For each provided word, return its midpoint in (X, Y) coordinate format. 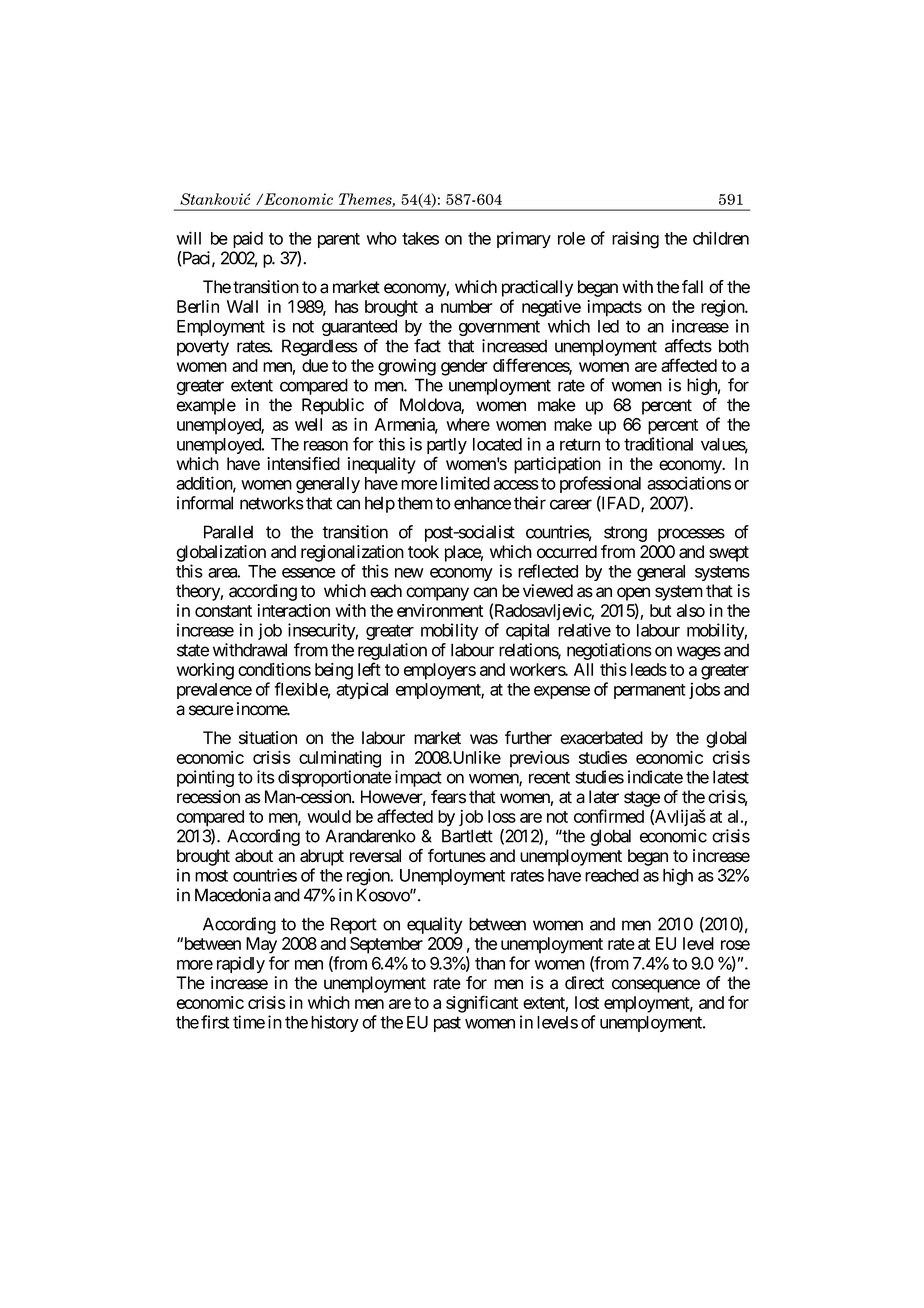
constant (223, 611)
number (467, 306)
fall (692, 287)
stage (642, 799)
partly (447, 446)
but (661, 610)
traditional (658, 444)
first (215, 1022)
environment (440, 610)
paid (248, 239)
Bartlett (467, 836)
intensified (303, 464)
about (254, 856)
